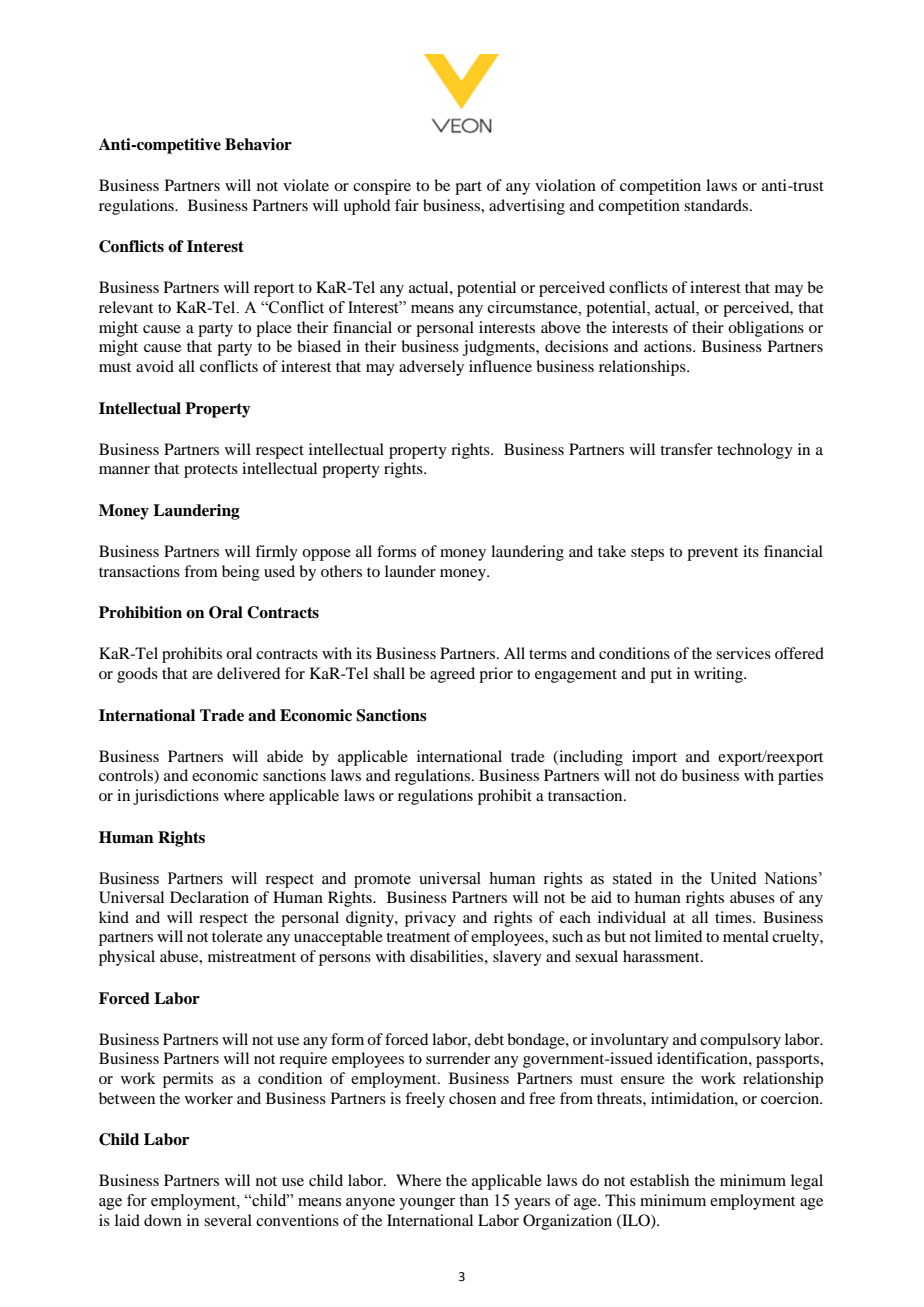 This screenshot has width=924, height=1307. Describe the element at coordinates (717, 205) in the screenshot. I see `standards` at that location.
